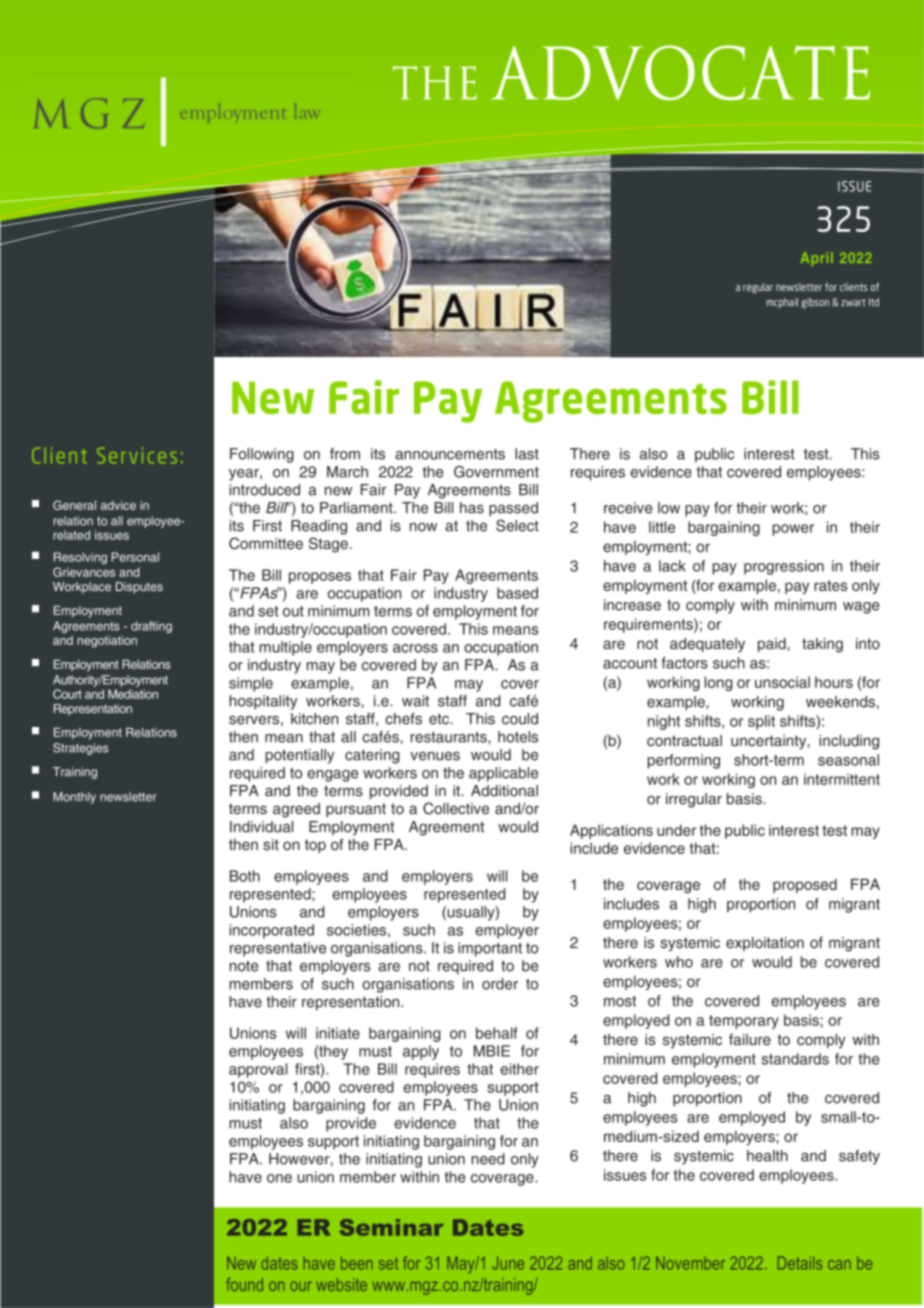 The width and height of the page is (924, 1308). Describe the element at coordinates (137, 455) in the page. I see `Services` at that location.
